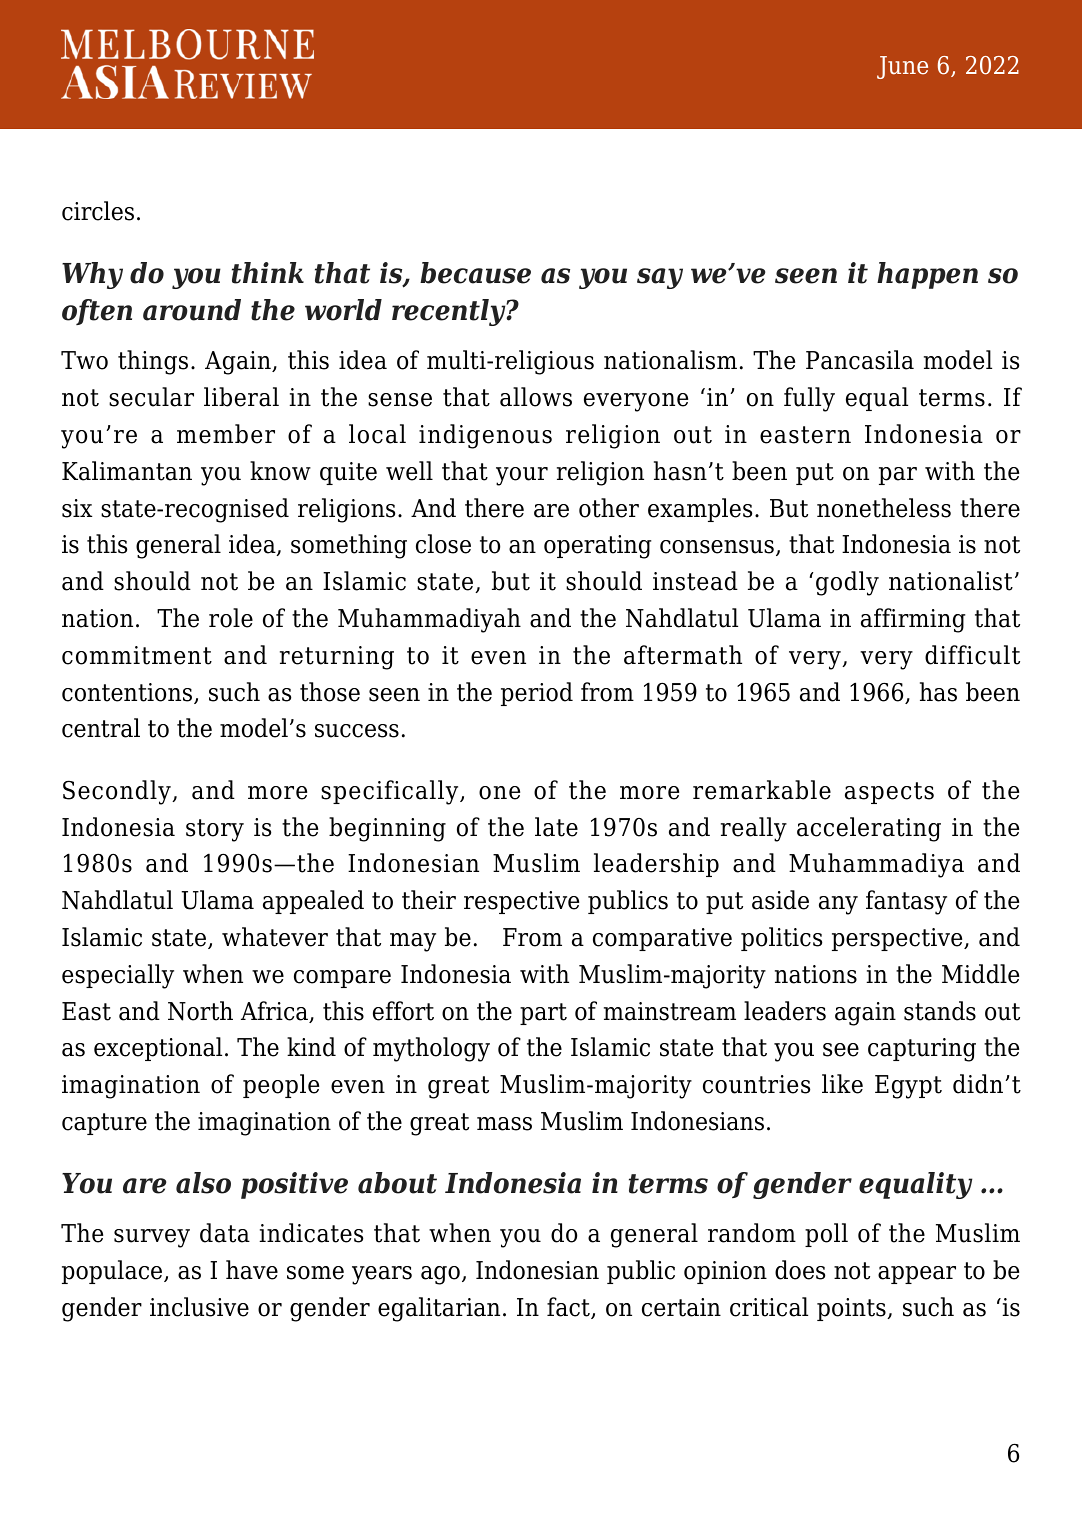  What do you see at coordinates (847, 583) in the document?
I see `godly` at bounding box center [847, 583].
